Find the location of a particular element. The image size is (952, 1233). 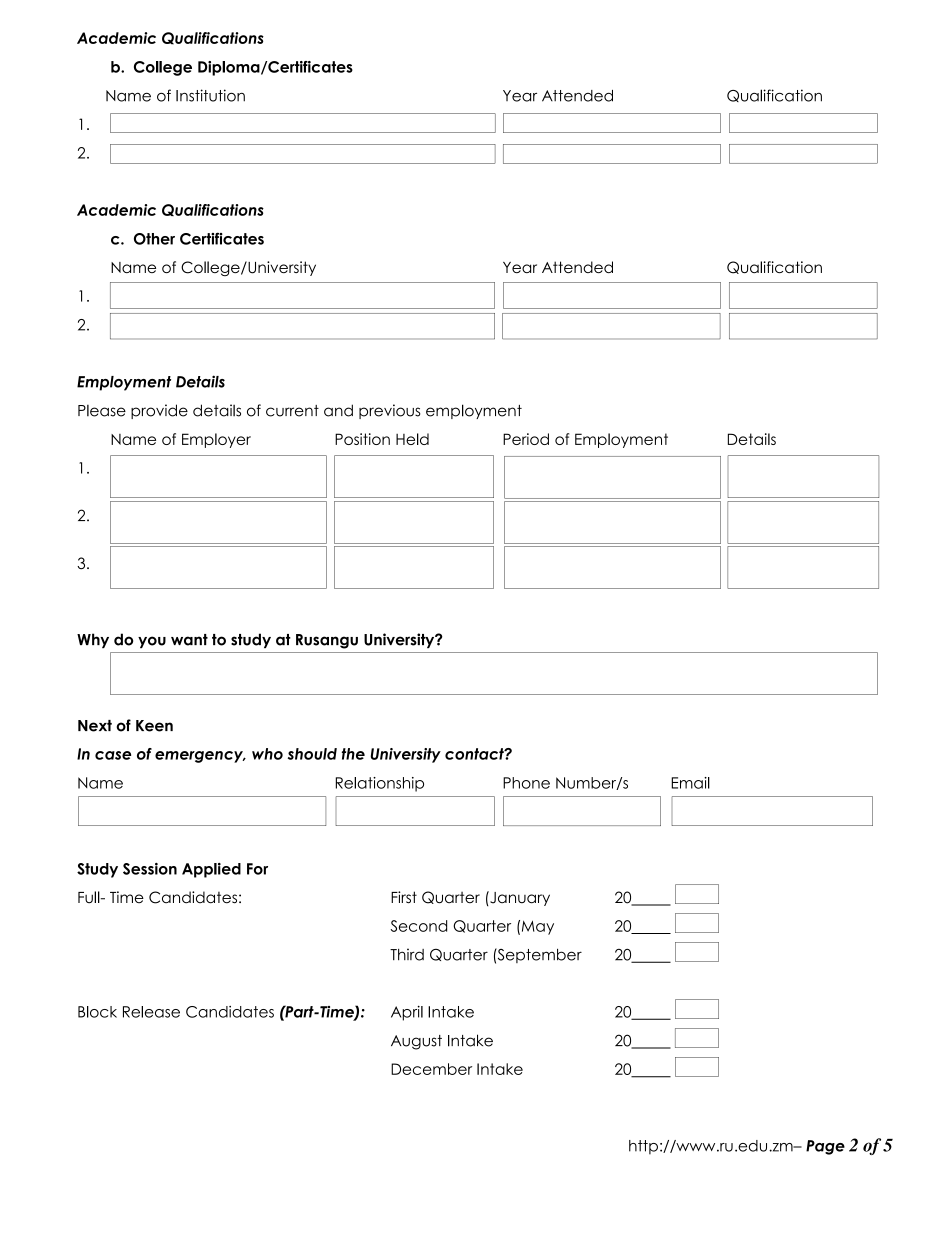

Institution is located at coordinates (210, 95).
